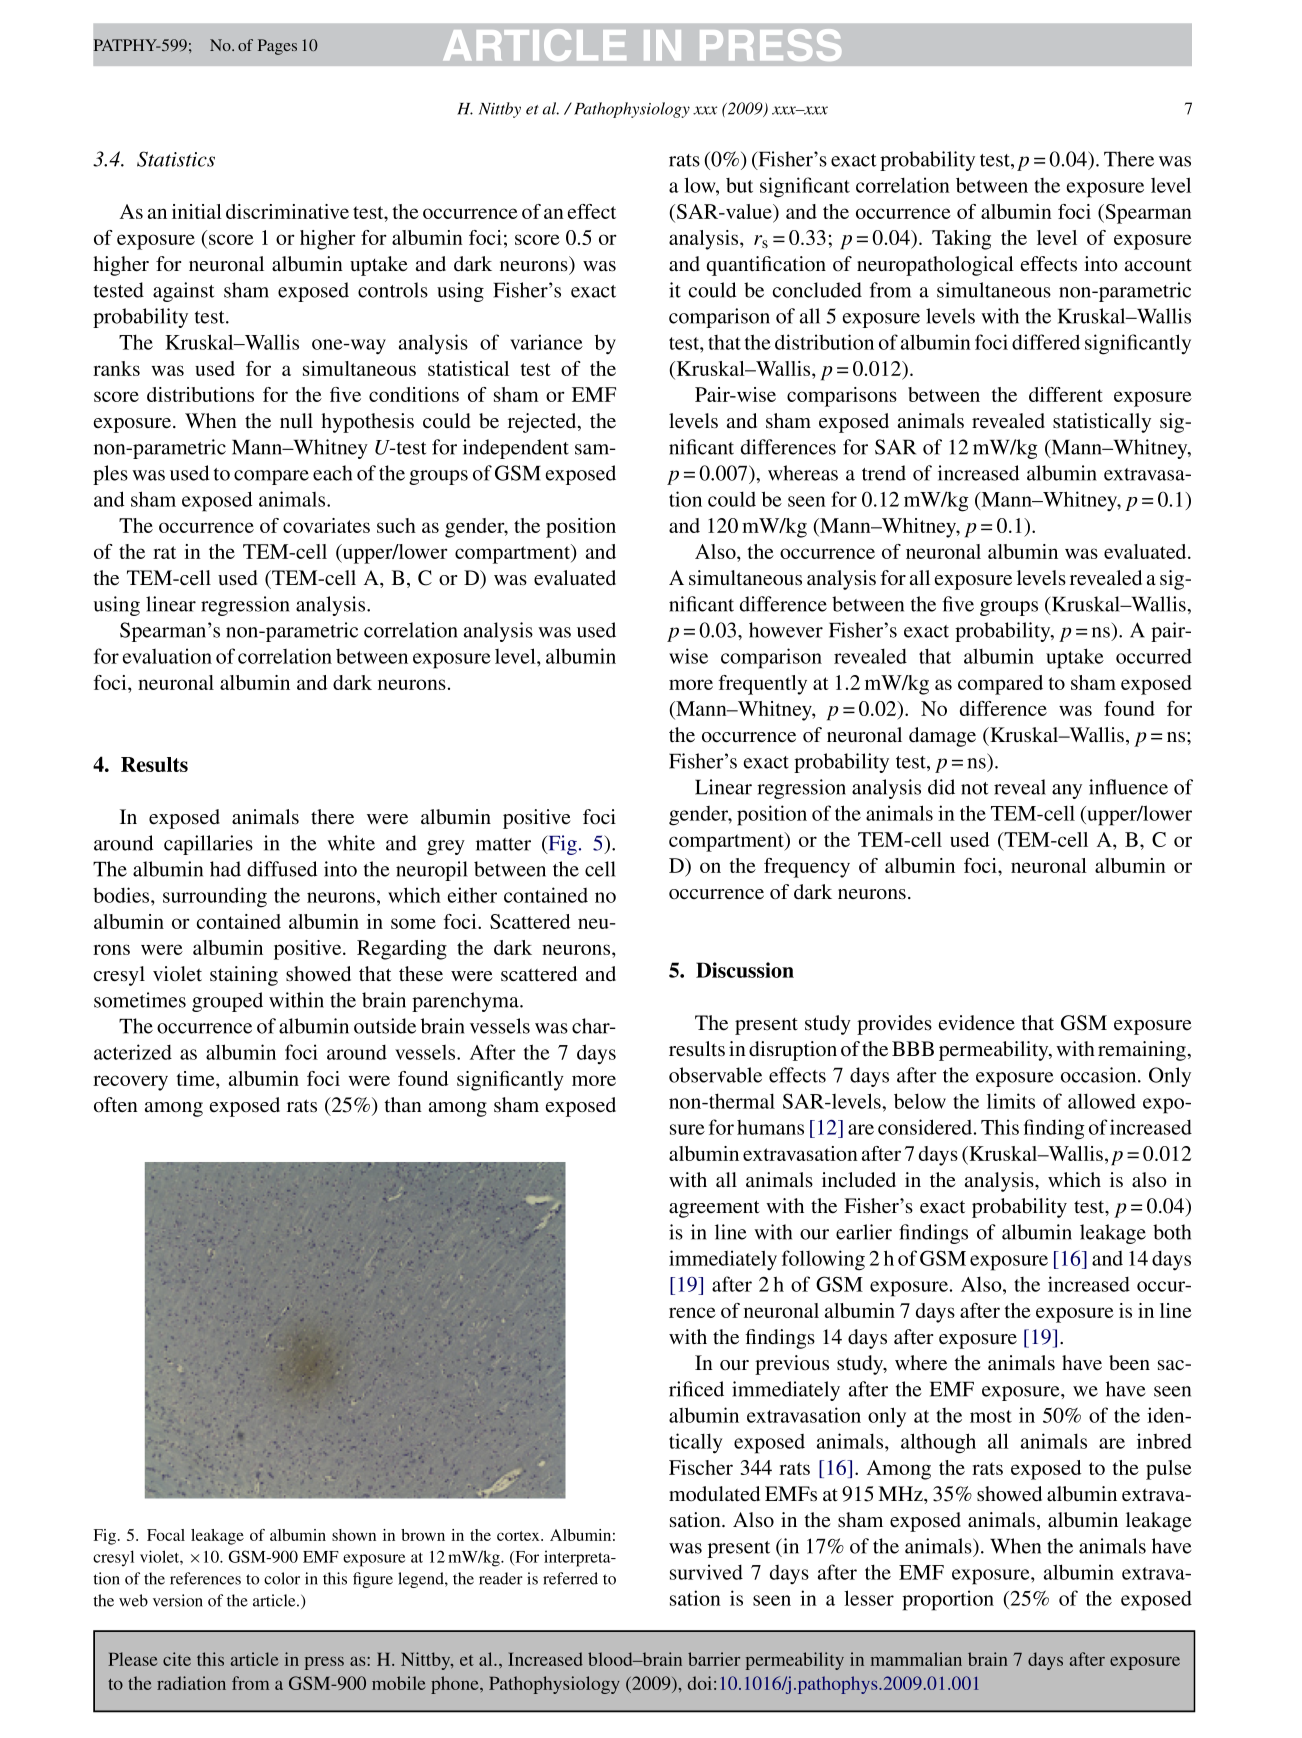 The image size is (1302, 1738). What do you see at coordinates (942, 737) in the screenshot?
I see `damage` at bounding box center [942, 737].
